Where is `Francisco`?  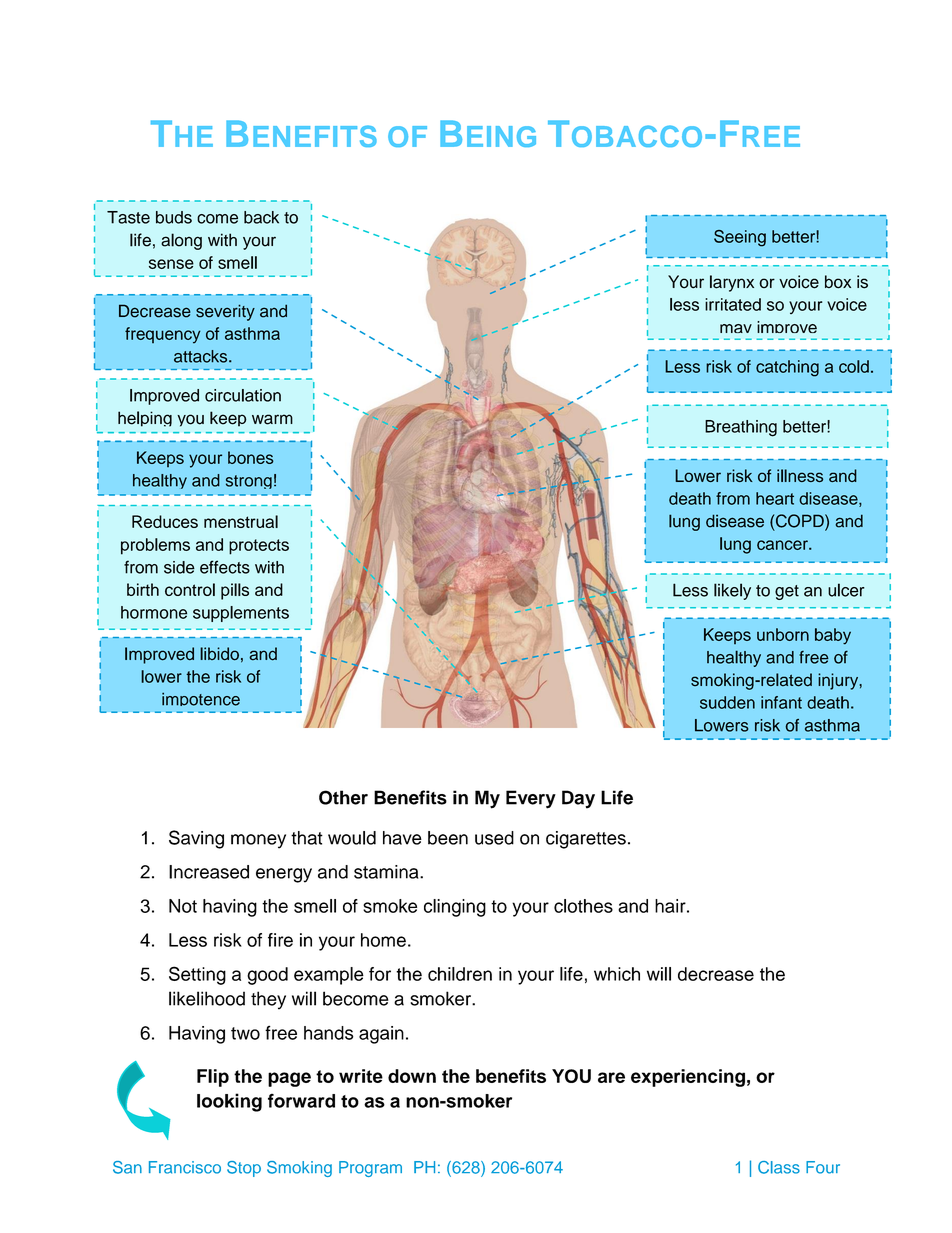
Francisco is located at coordinates (185, 1167).
